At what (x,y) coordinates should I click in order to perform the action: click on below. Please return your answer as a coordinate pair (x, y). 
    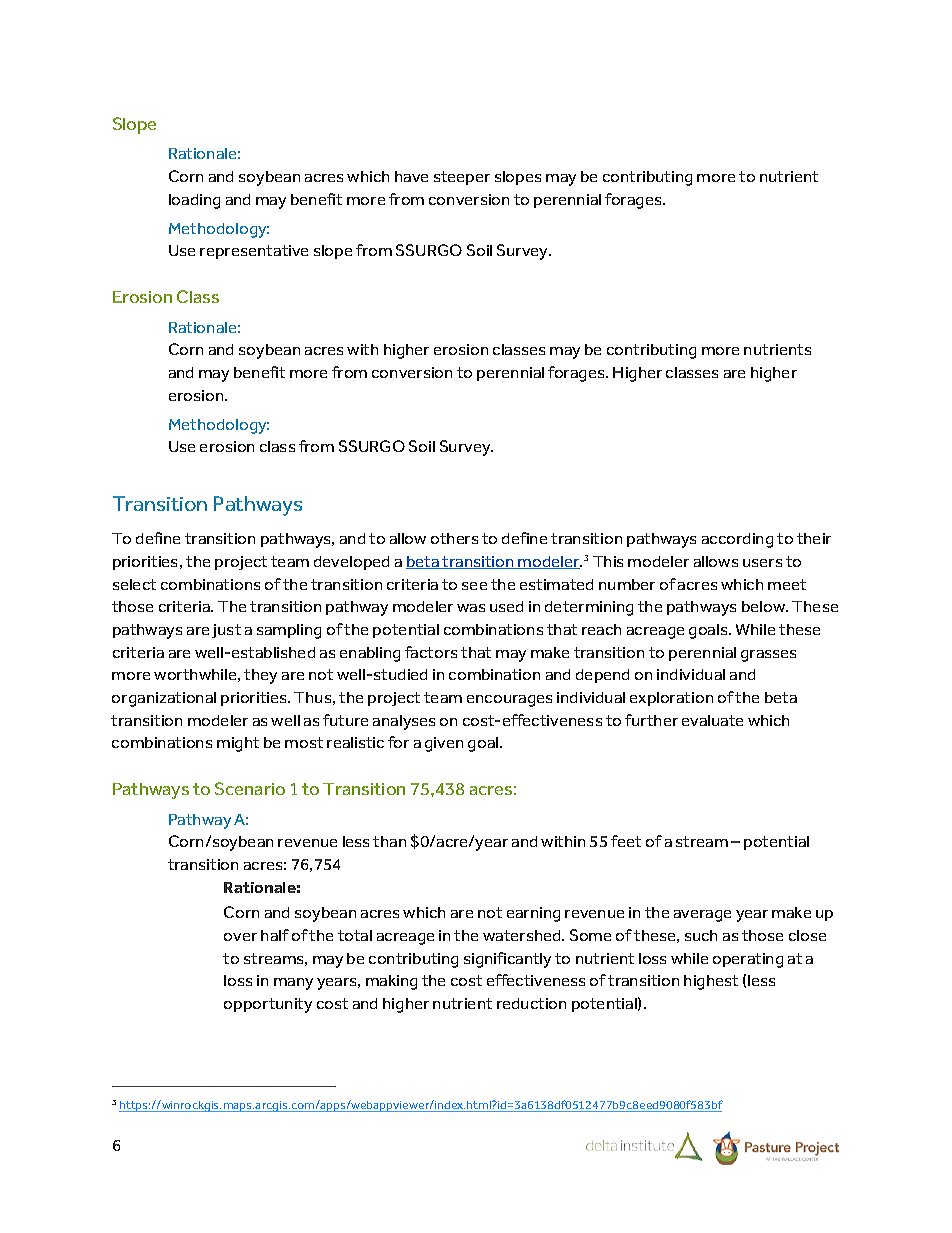
    Looking at the image, I should click on (765, 606).
